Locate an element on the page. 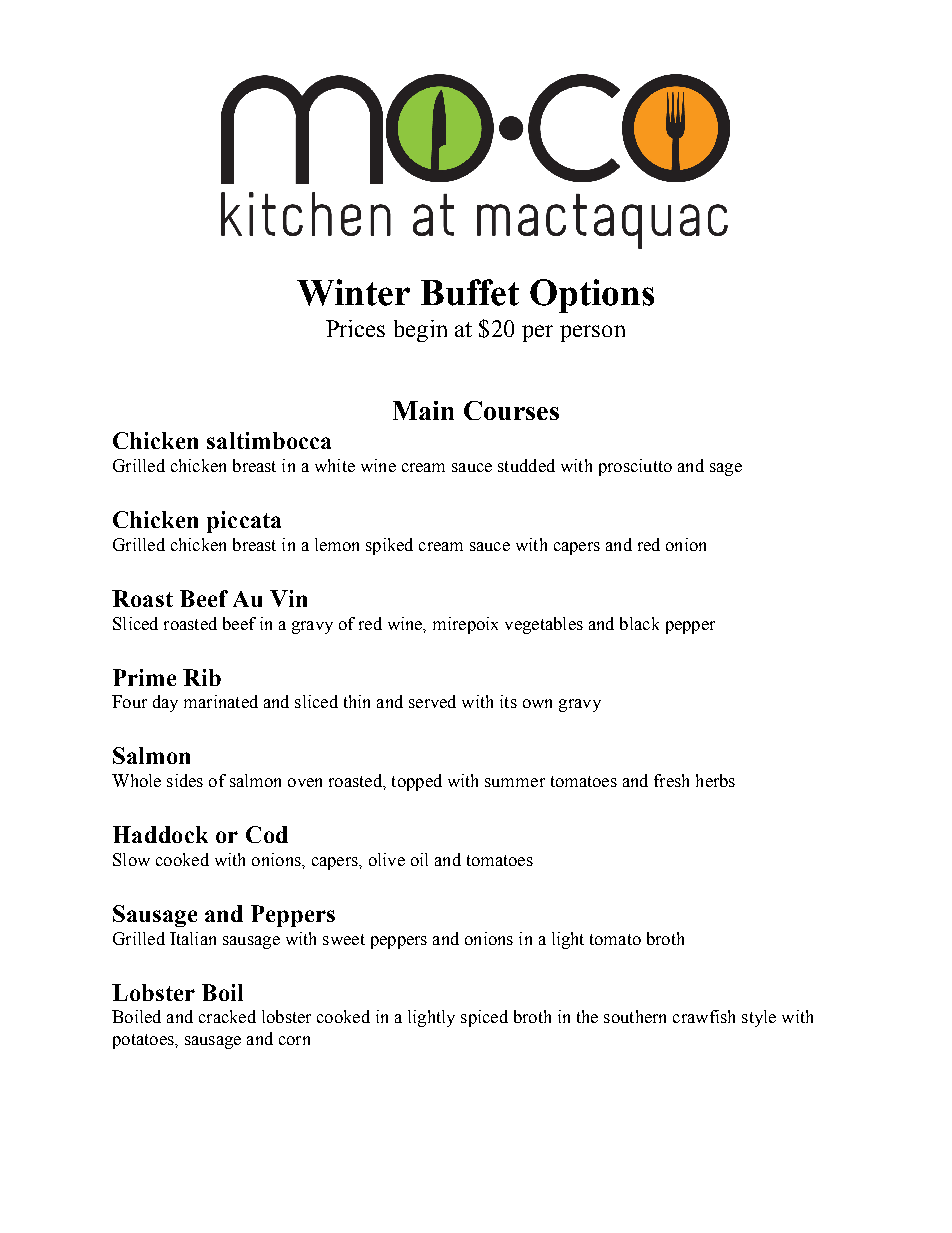  sides is located at coordinates (185, 780).
